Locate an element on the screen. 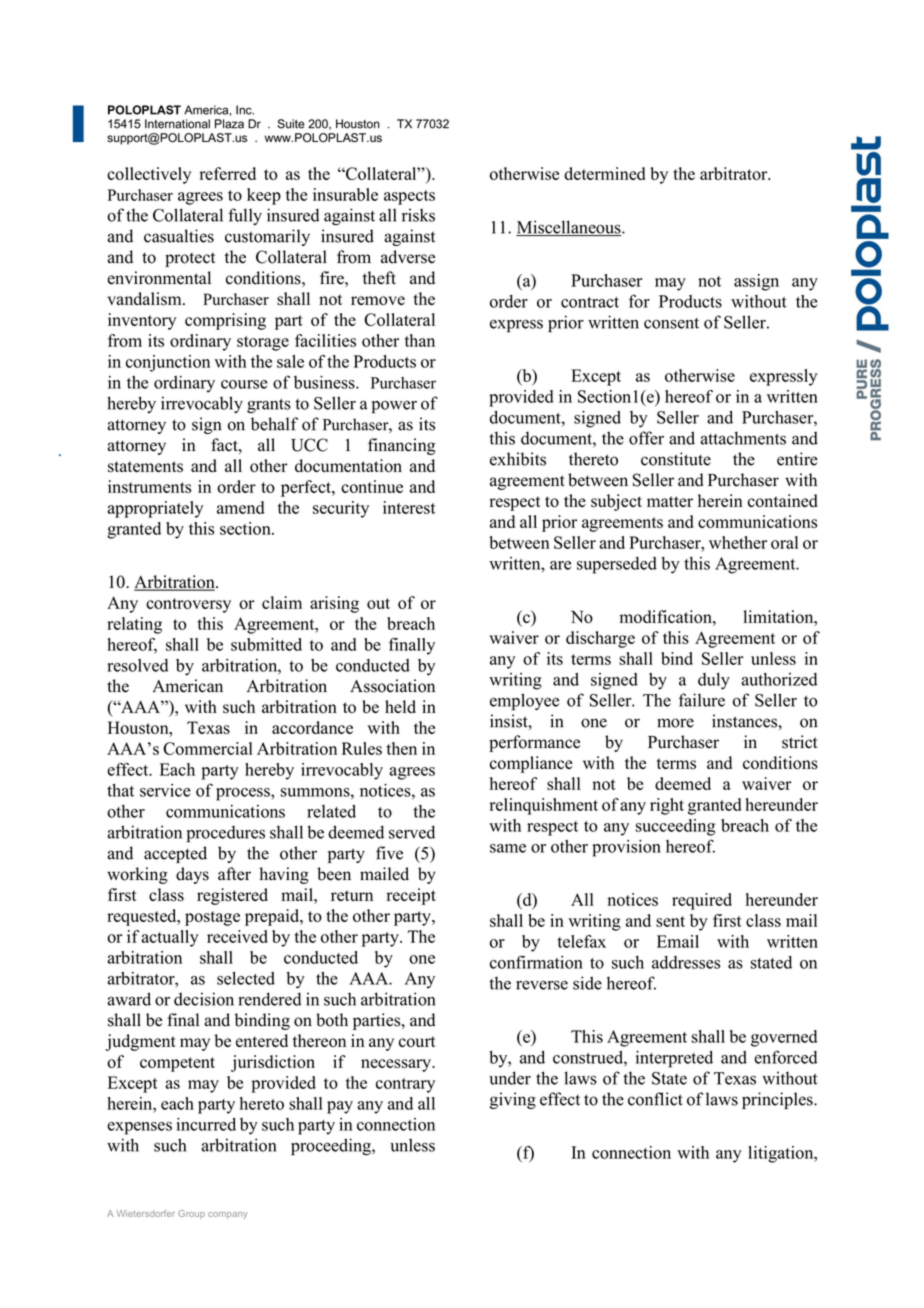  amend is located at coordinates (241, 507).
